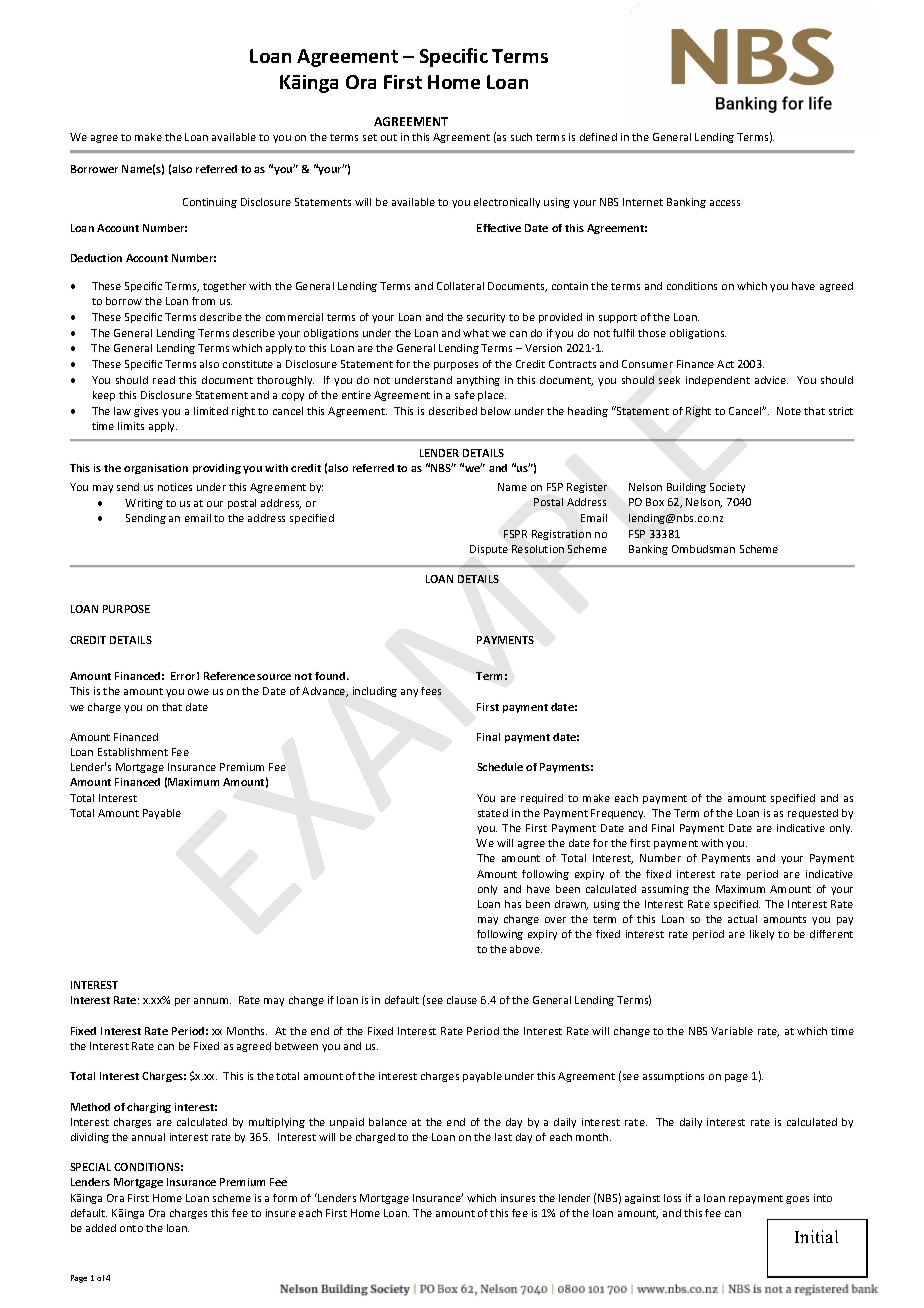 The height and width of the page is (1308, 924). I want to click on notices, so click(175, 487).
